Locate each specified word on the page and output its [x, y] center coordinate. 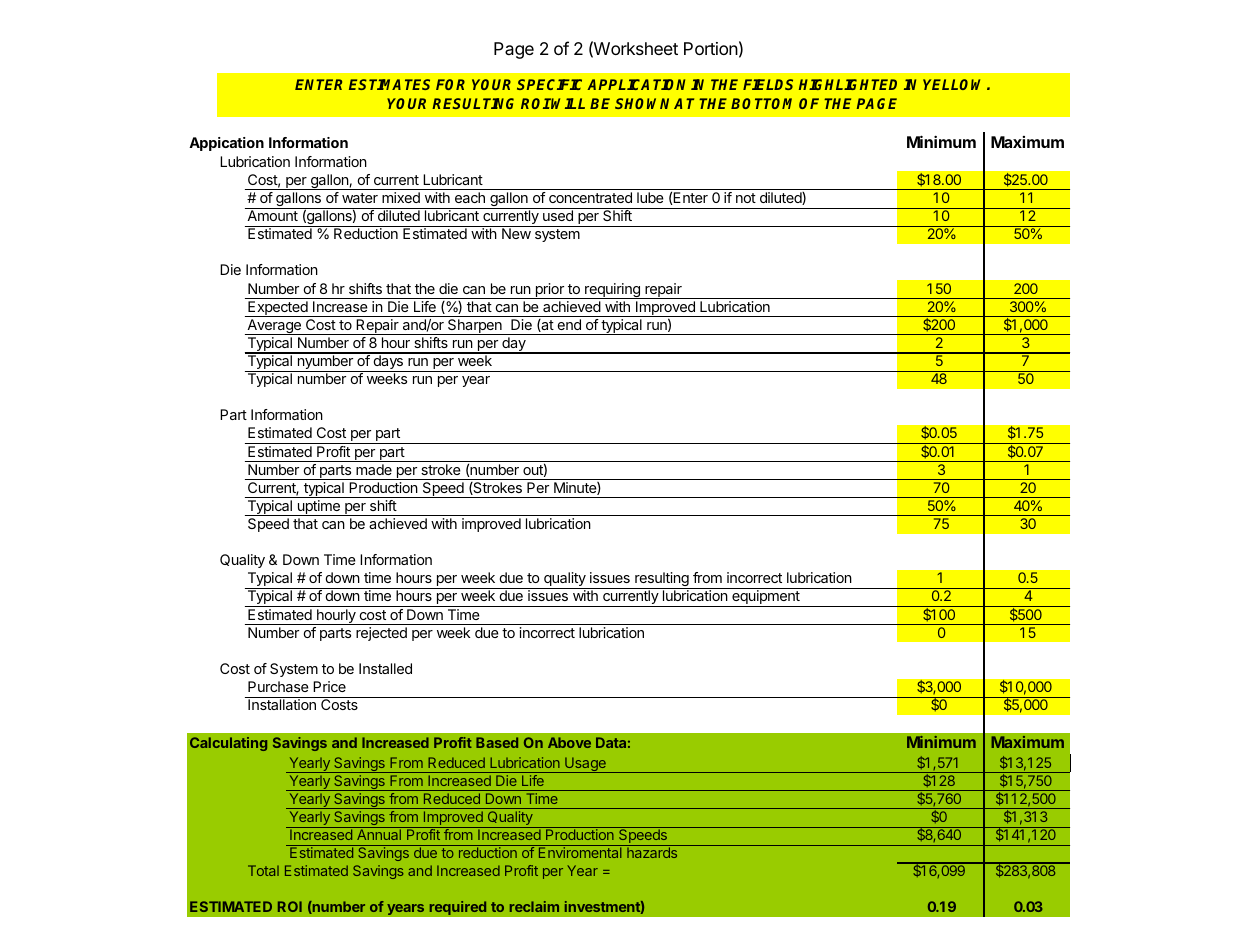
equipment [766, 598]
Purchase [278, 686]
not [746, 198]
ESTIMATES [389, 84]
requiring [612, 291]
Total [263, 870]
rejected [381, 634]
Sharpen [475, 327]
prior [549, 291]
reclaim [534, 906]
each [470, 197]
